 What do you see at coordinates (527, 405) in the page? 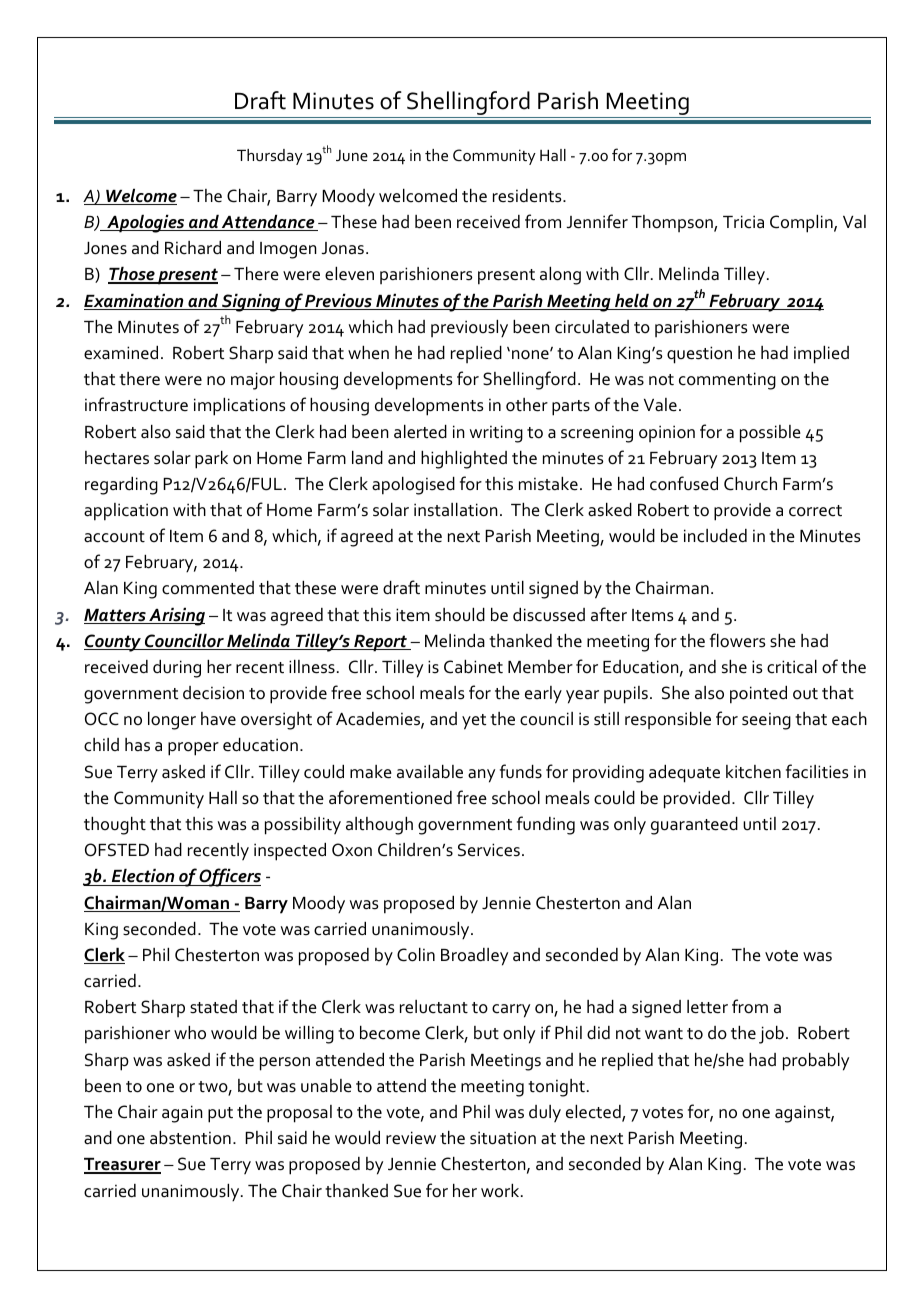
I see `other` at bounding box center [527, 405].
